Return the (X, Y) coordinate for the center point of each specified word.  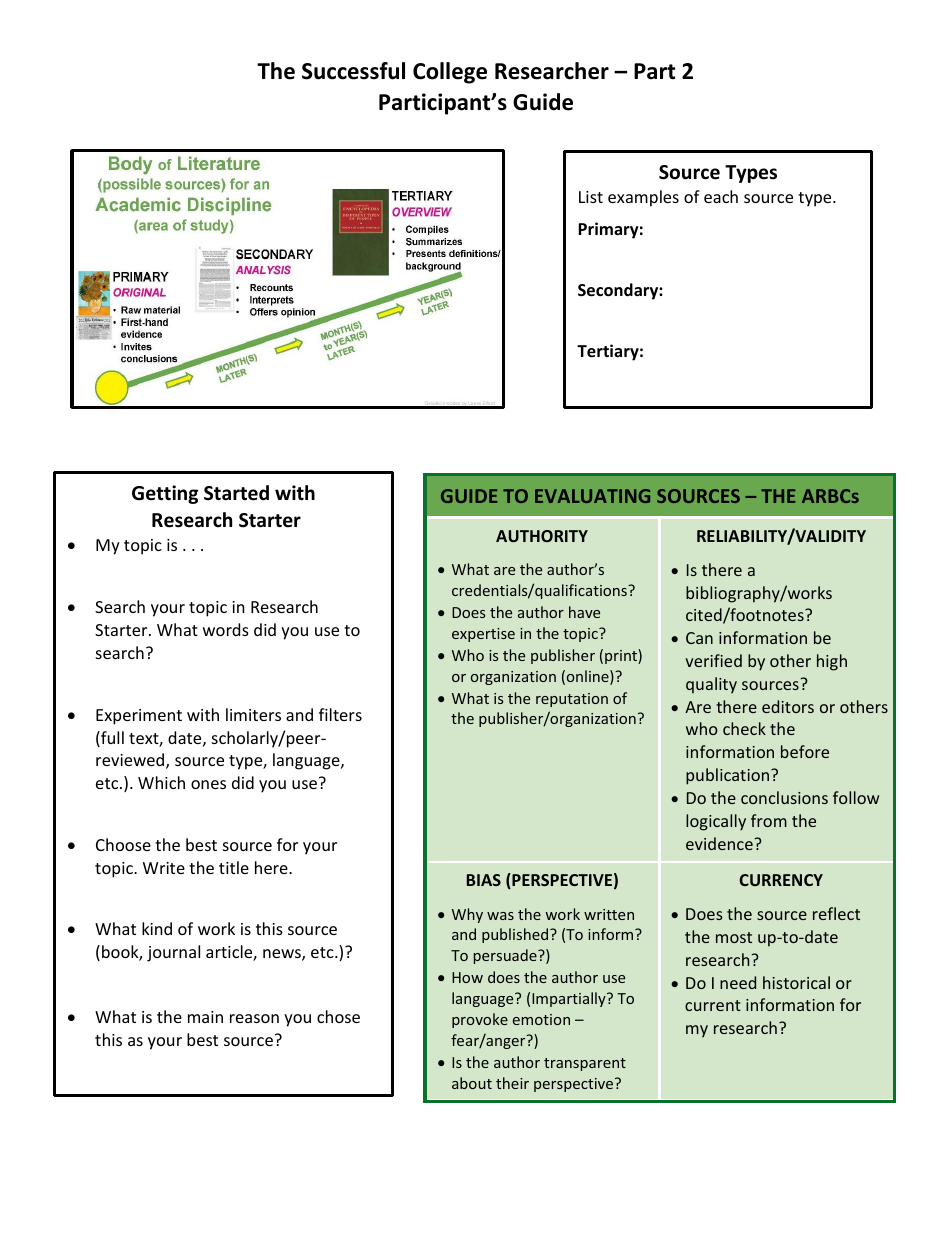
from (769, 820)
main (205, 1017)
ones (208, 784)
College (450, 73)
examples (643, 198)
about (472, 1083)
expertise (483, 635)
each (721, 196)
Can (699, 638)
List (591, 197)
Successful (353, 71)
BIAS (484, 880)
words (226, 629)
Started (236, 493)
